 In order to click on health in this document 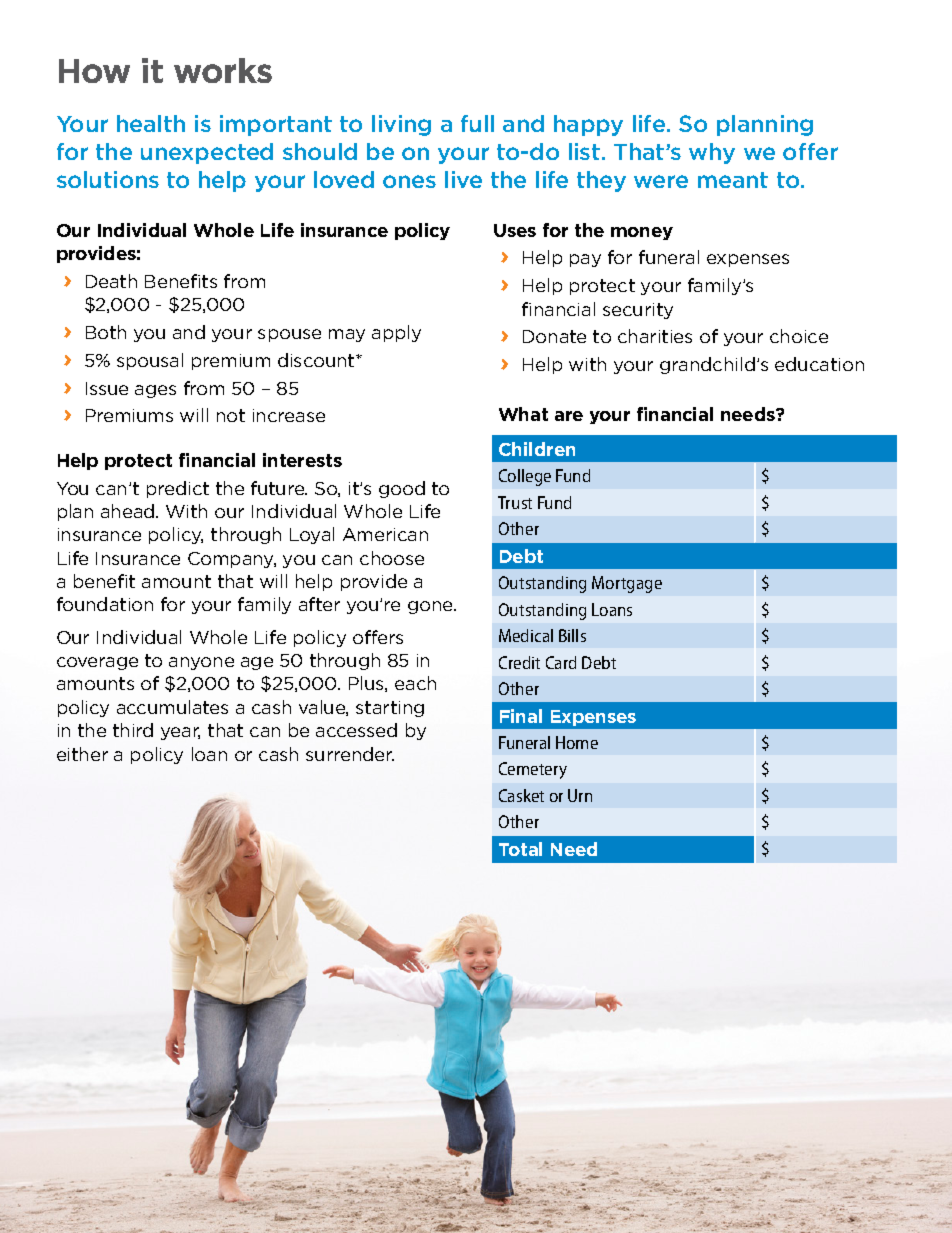, I will do `click(151, 123)`.
